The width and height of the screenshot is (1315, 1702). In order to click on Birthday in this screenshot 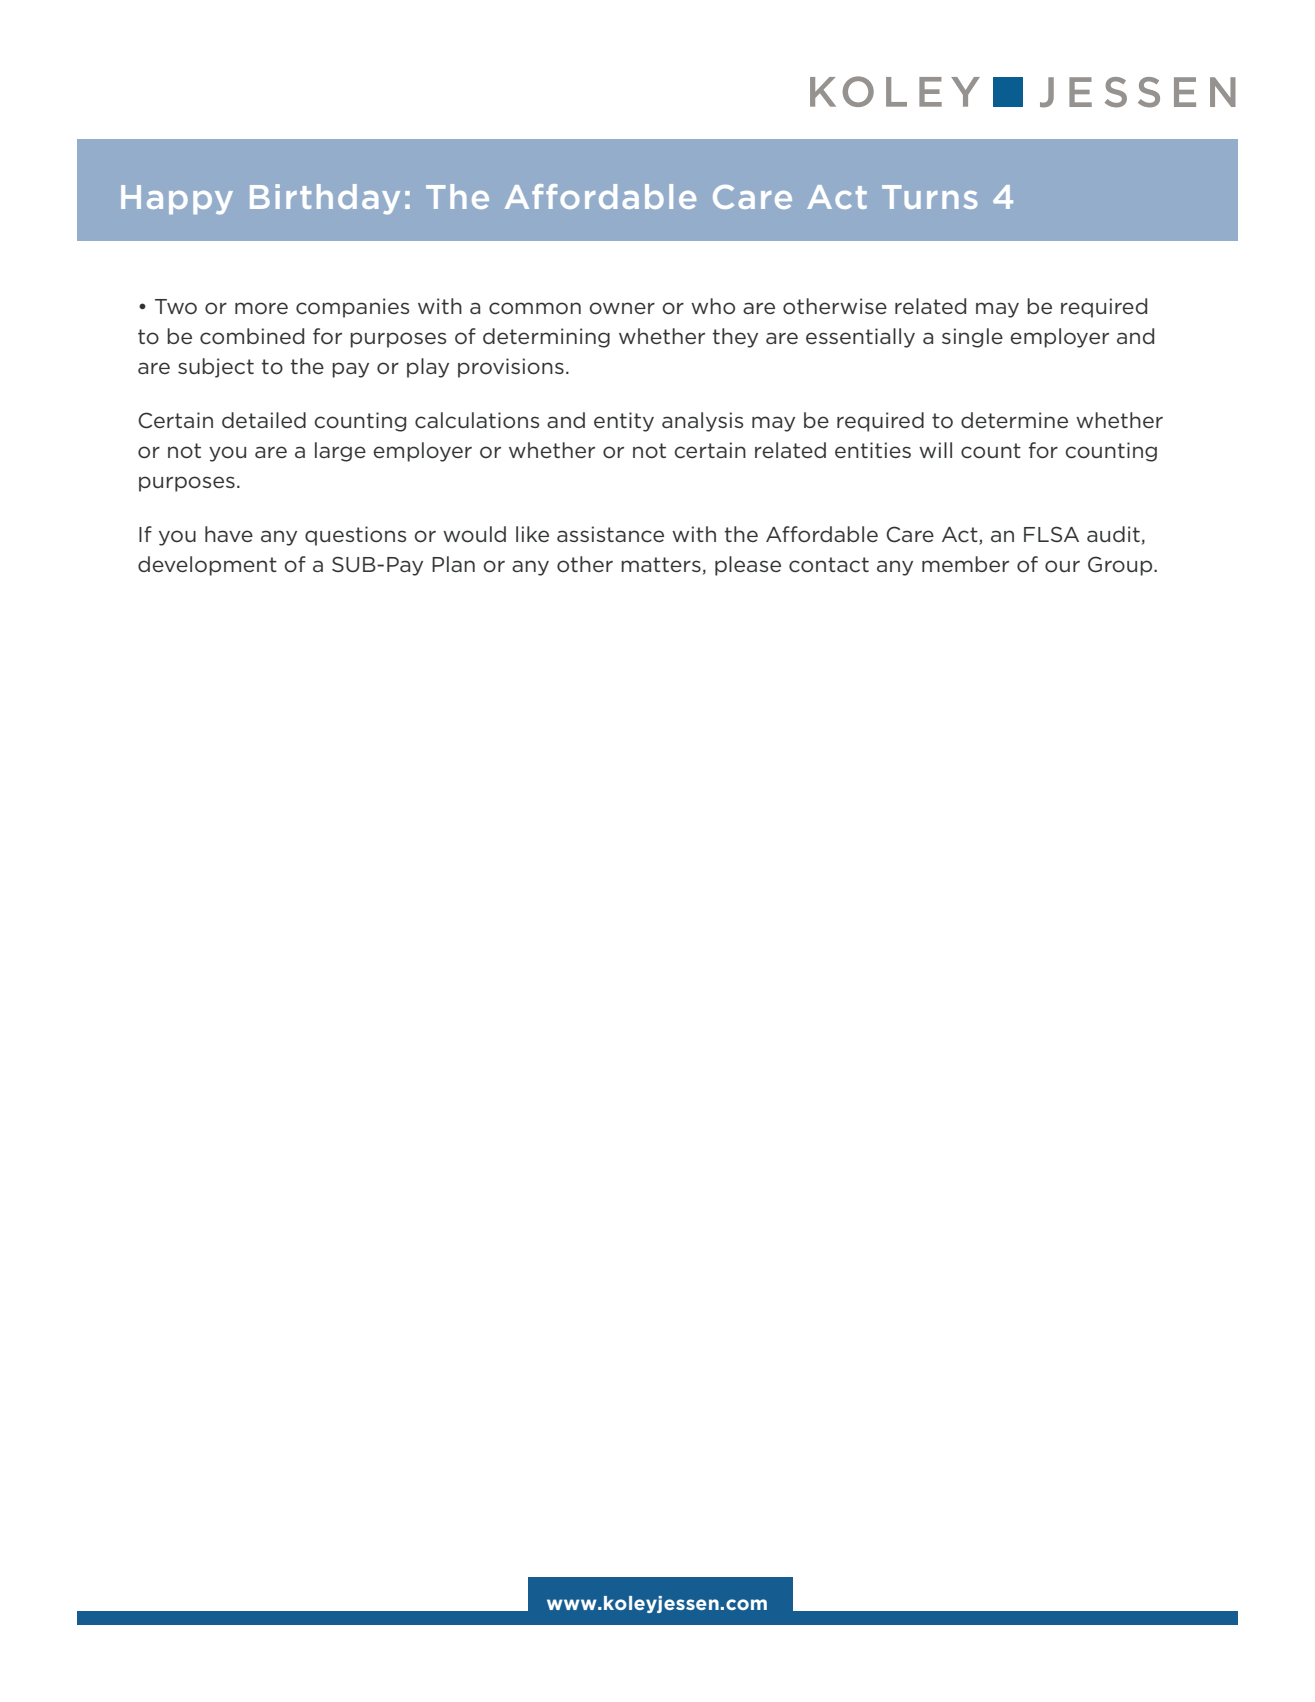, I will do `click(325, 199)`.
